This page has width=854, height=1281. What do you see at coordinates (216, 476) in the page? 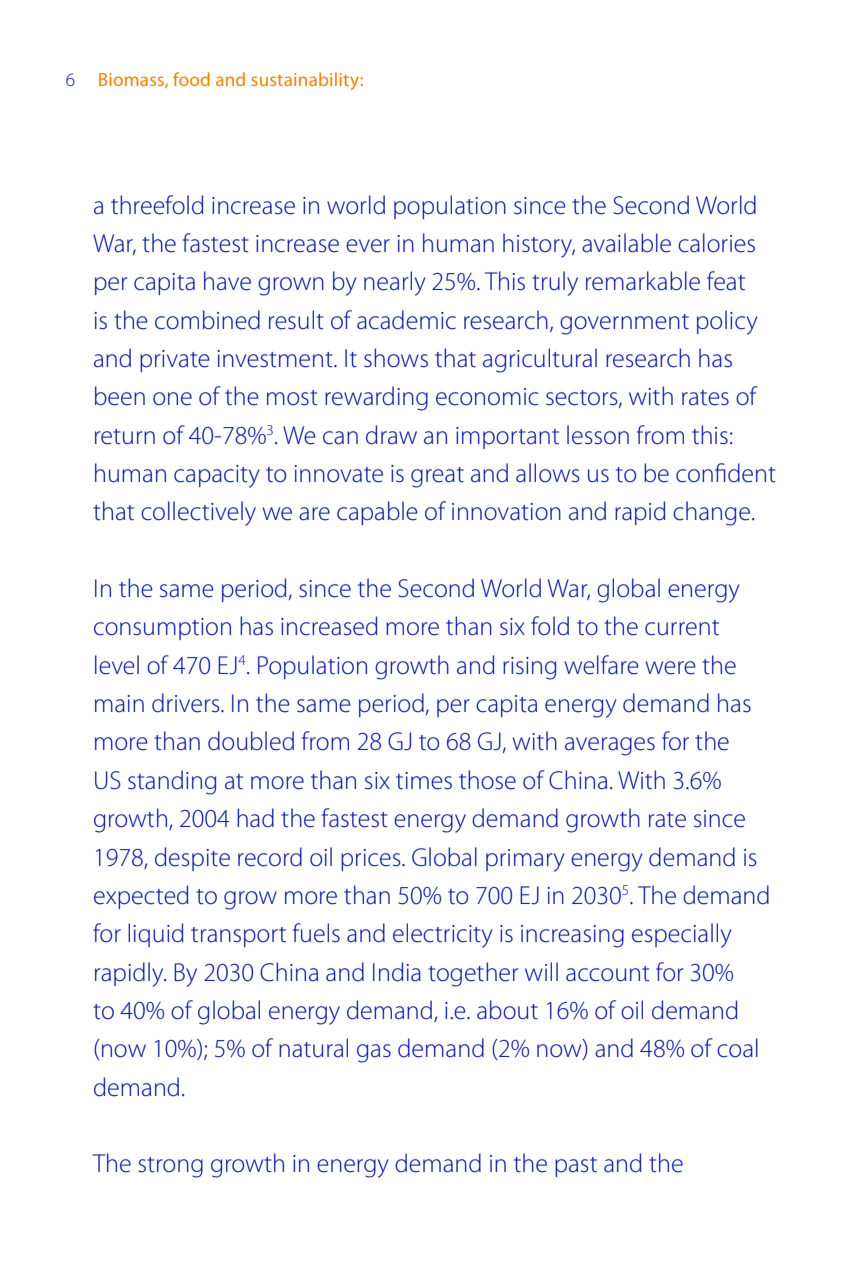
I see `capacity` at bounding box center [216, 476].
